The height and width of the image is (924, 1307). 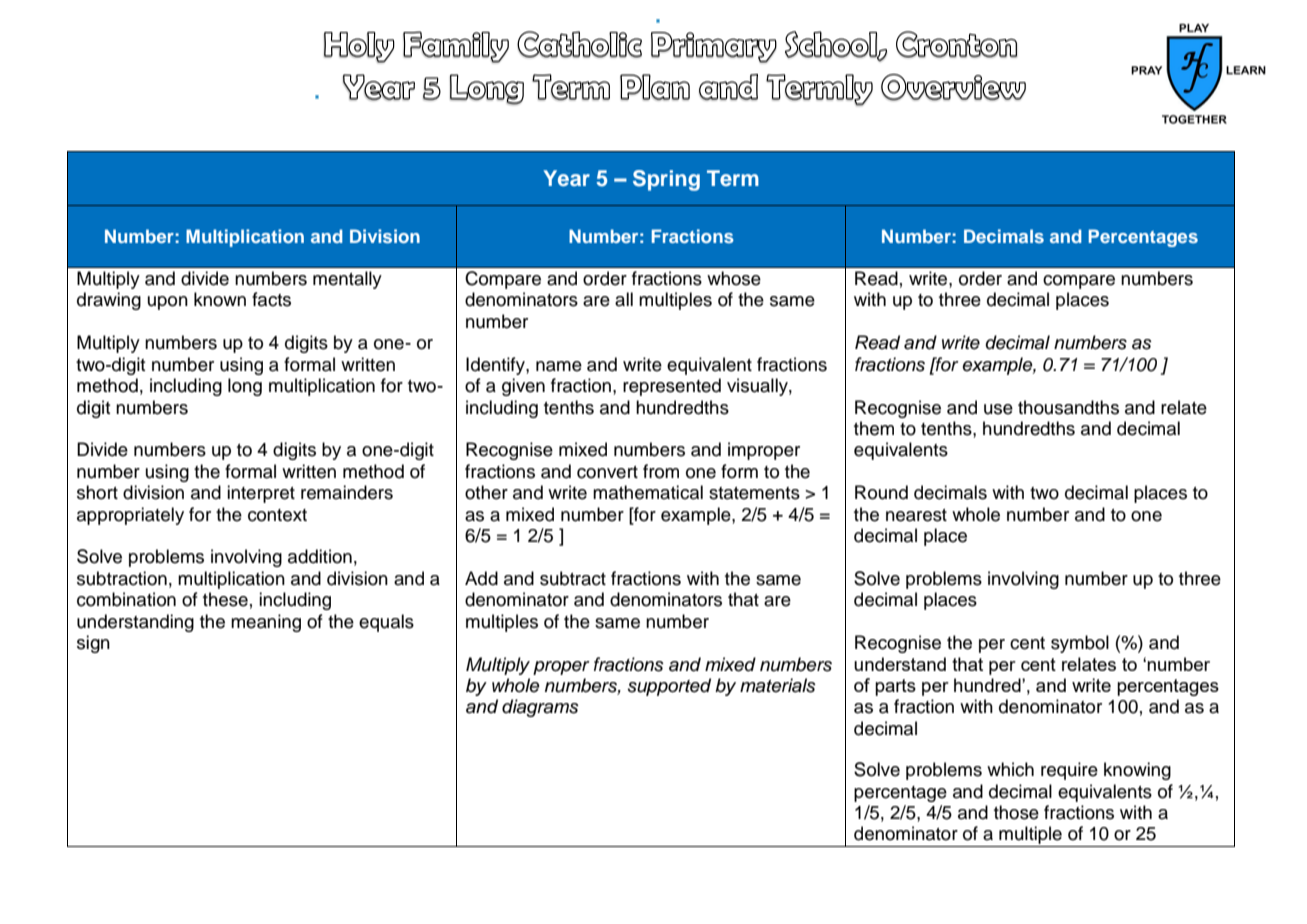 What do you see at coordinates (266, 623) in the image?
I see `meaning` at bounding box center [266, 623].
